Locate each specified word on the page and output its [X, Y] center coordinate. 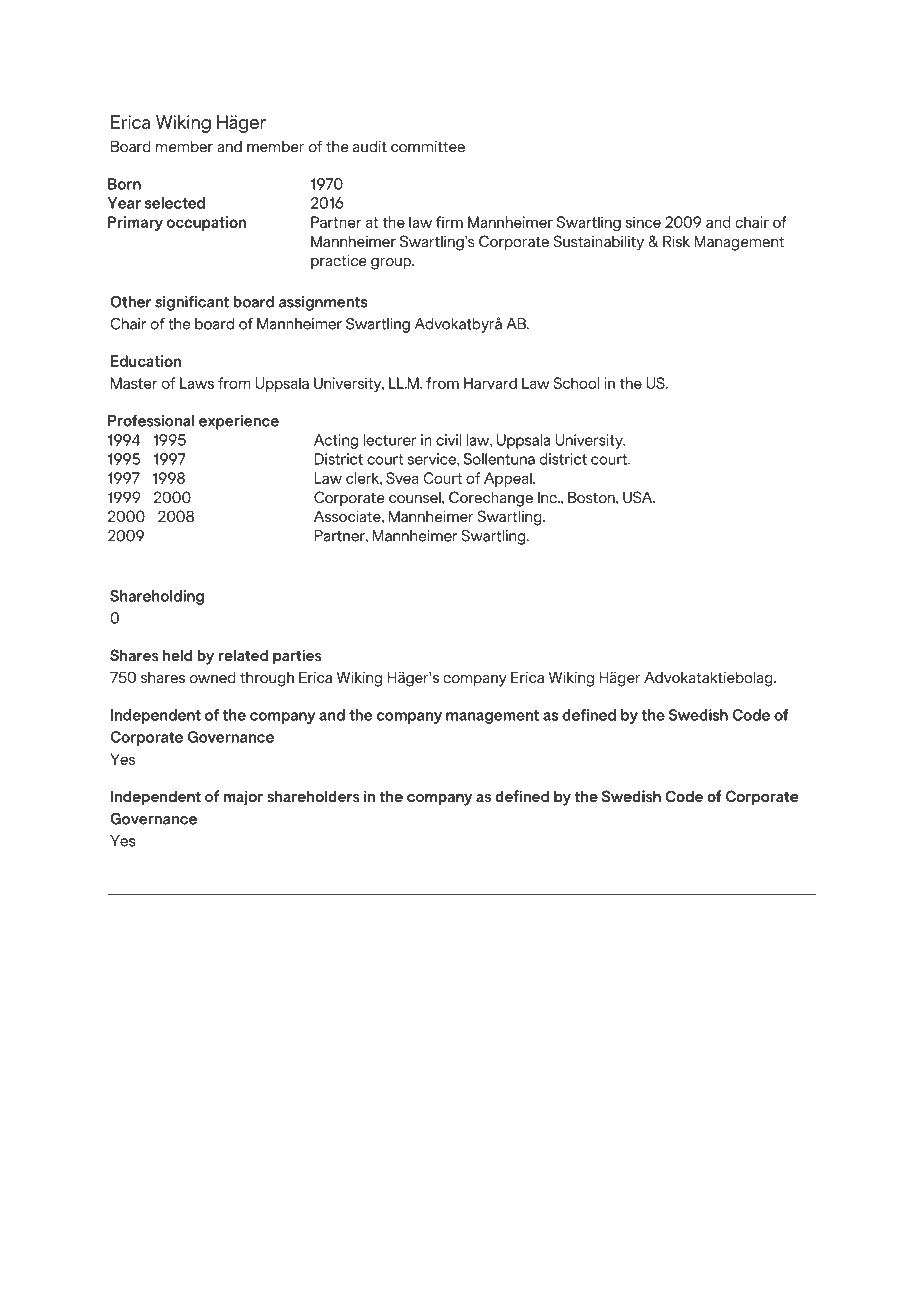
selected [175, 203]
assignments [323, 303]
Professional [151, 420]
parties [297, 657]
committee [428, 147]
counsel [416, 497]
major [243, 798]
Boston [592, 497]
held [177, 655]
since [643, 222]
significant [192, 303]
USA [639, 497]
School [576, 383]
